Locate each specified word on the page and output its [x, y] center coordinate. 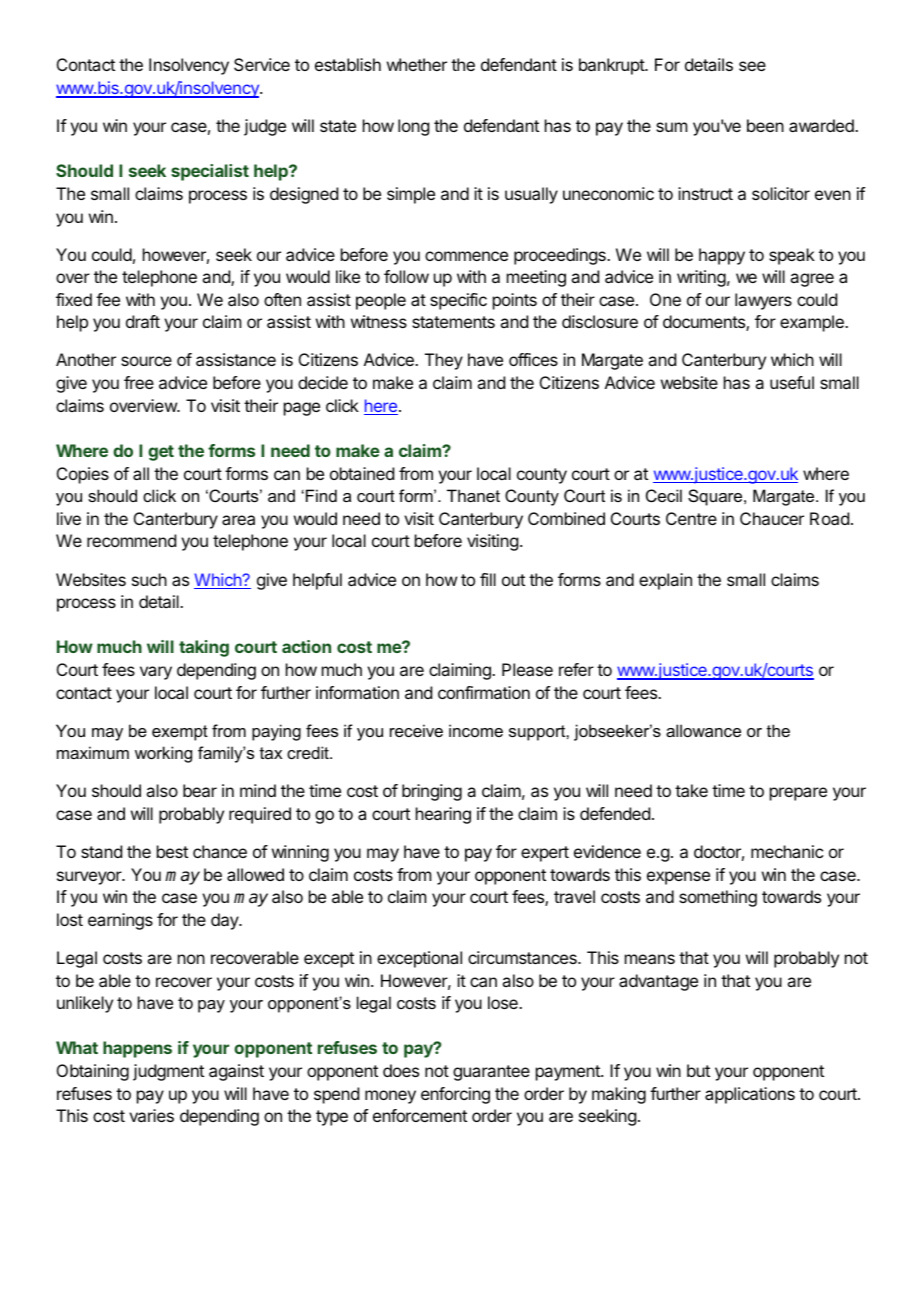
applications [750, 1095]
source [146, 361]
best [172, 851]
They [444, 361]
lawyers [763, 301]
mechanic [787, 851]
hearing [443, 815]
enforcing [455, 1095]
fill [488, 579]
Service [262, 64]
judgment [168, 1072]
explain [665, 581]
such [149, 579]
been [765, 125]
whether [417, 64]
